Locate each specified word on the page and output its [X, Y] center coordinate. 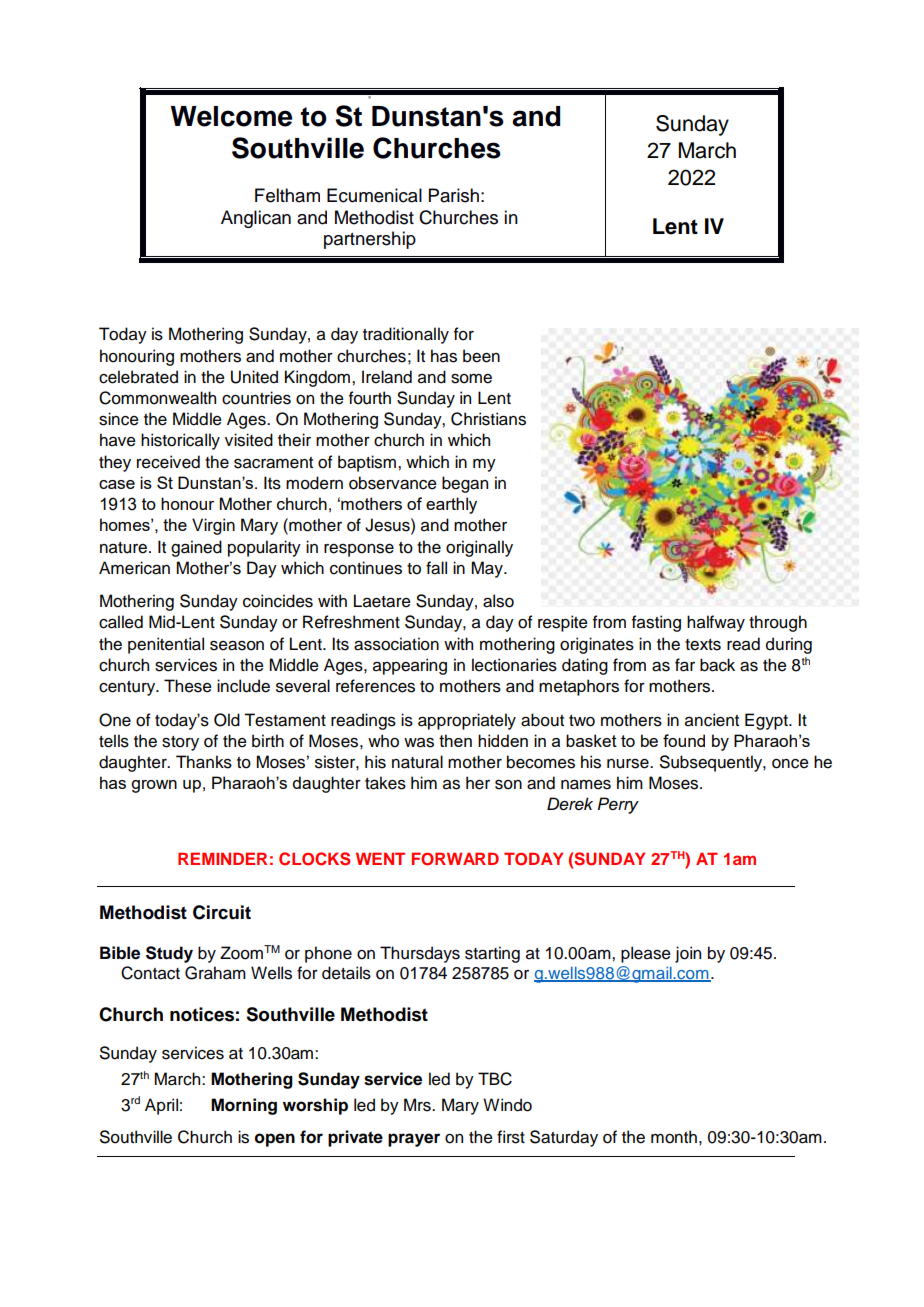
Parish [454, 195]
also [498, 601]
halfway [716, 623]
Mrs [418, 1105]
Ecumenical [374, 195]
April [161, 1106]
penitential [166, 645]
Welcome [231, 116]
